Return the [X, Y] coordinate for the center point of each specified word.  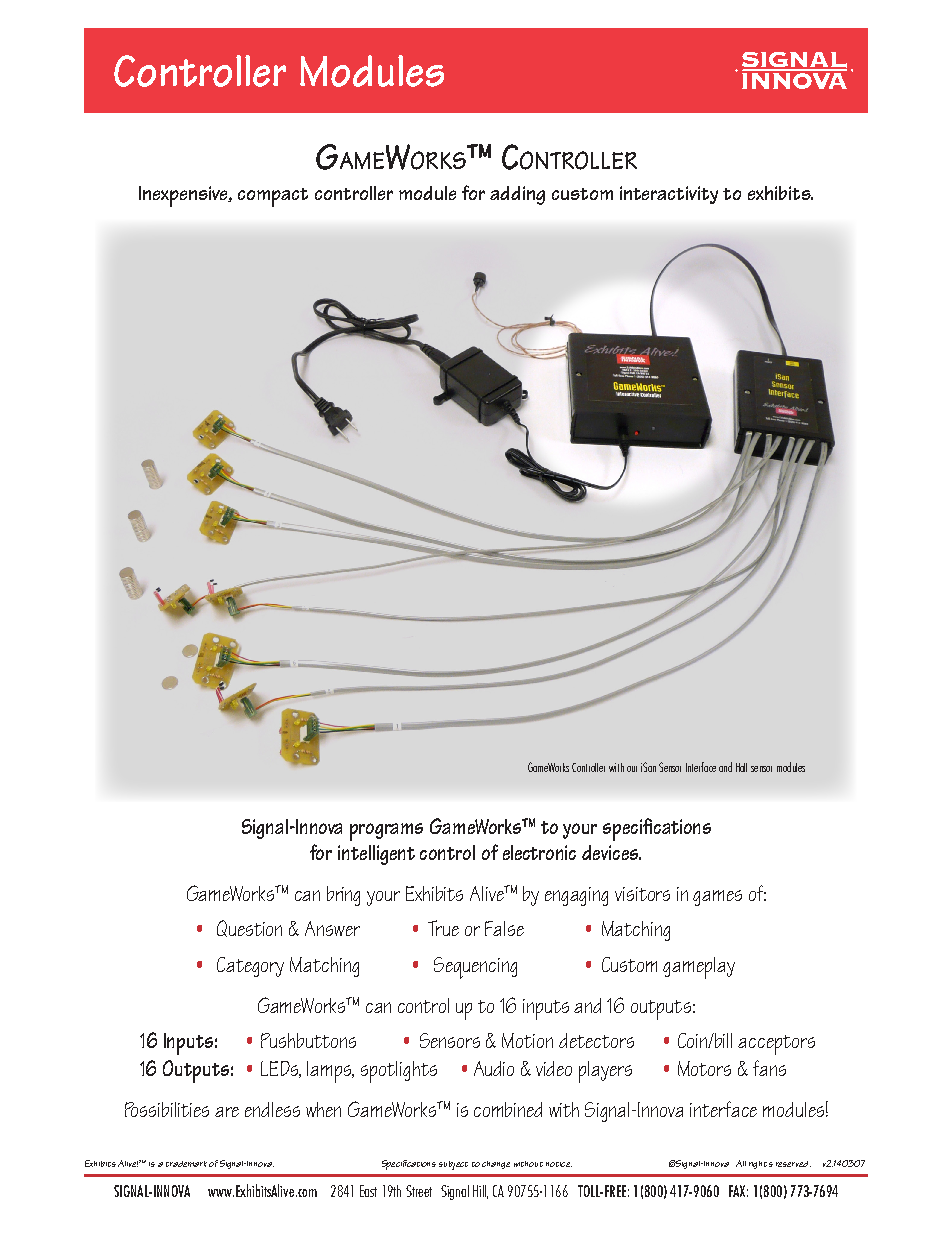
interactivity [669, 195]
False [504, 928]
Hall [741, 767]
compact [273, 197]
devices [611, 852]
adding [517, 195]
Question [249, 928]
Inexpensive [184, 196]
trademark [186, 1164]
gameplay [699, 968]
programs [386, 832]
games [717, 898]
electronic [539, 852]
